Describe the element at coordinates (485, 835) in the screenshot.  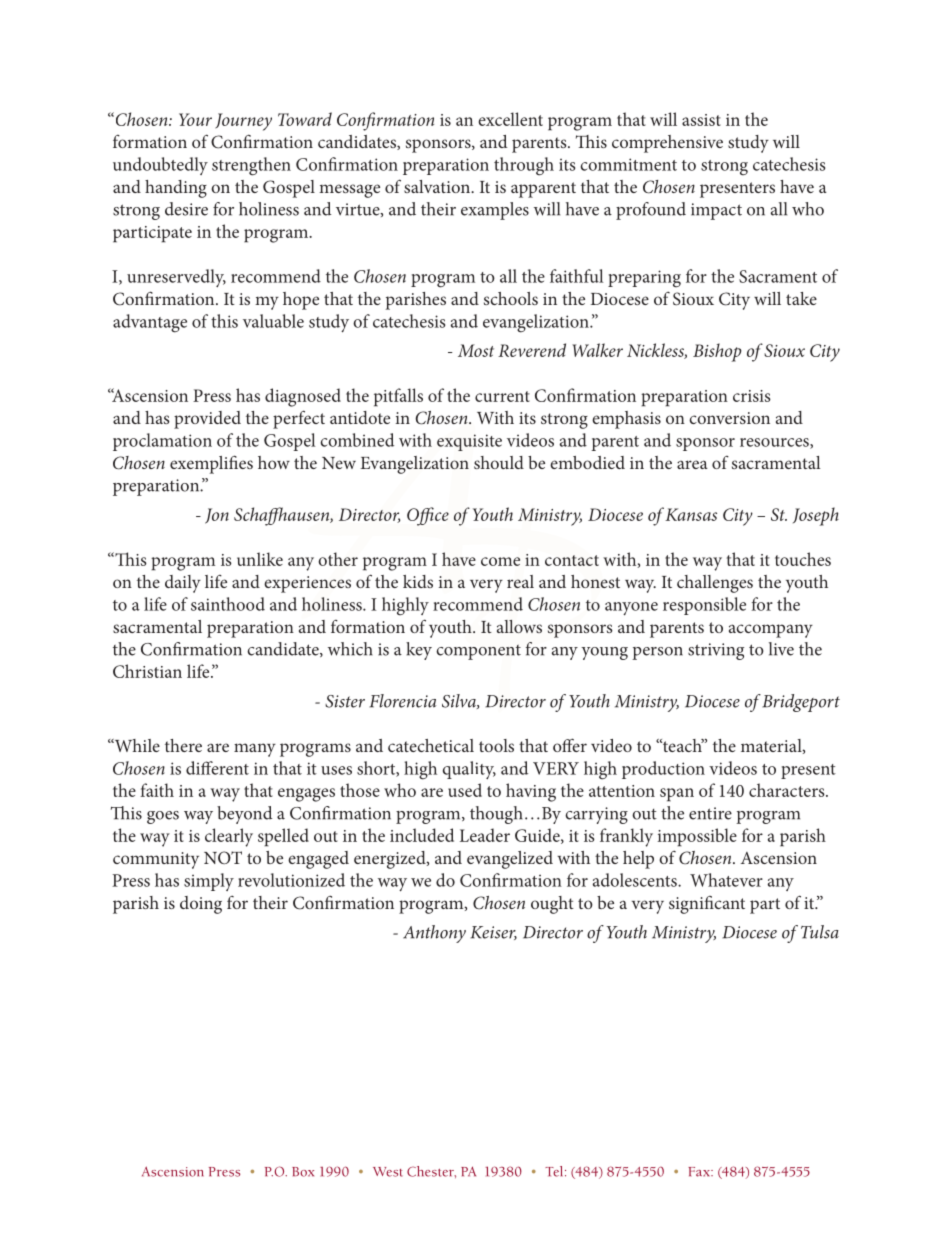
I see `Leader` at that location.
